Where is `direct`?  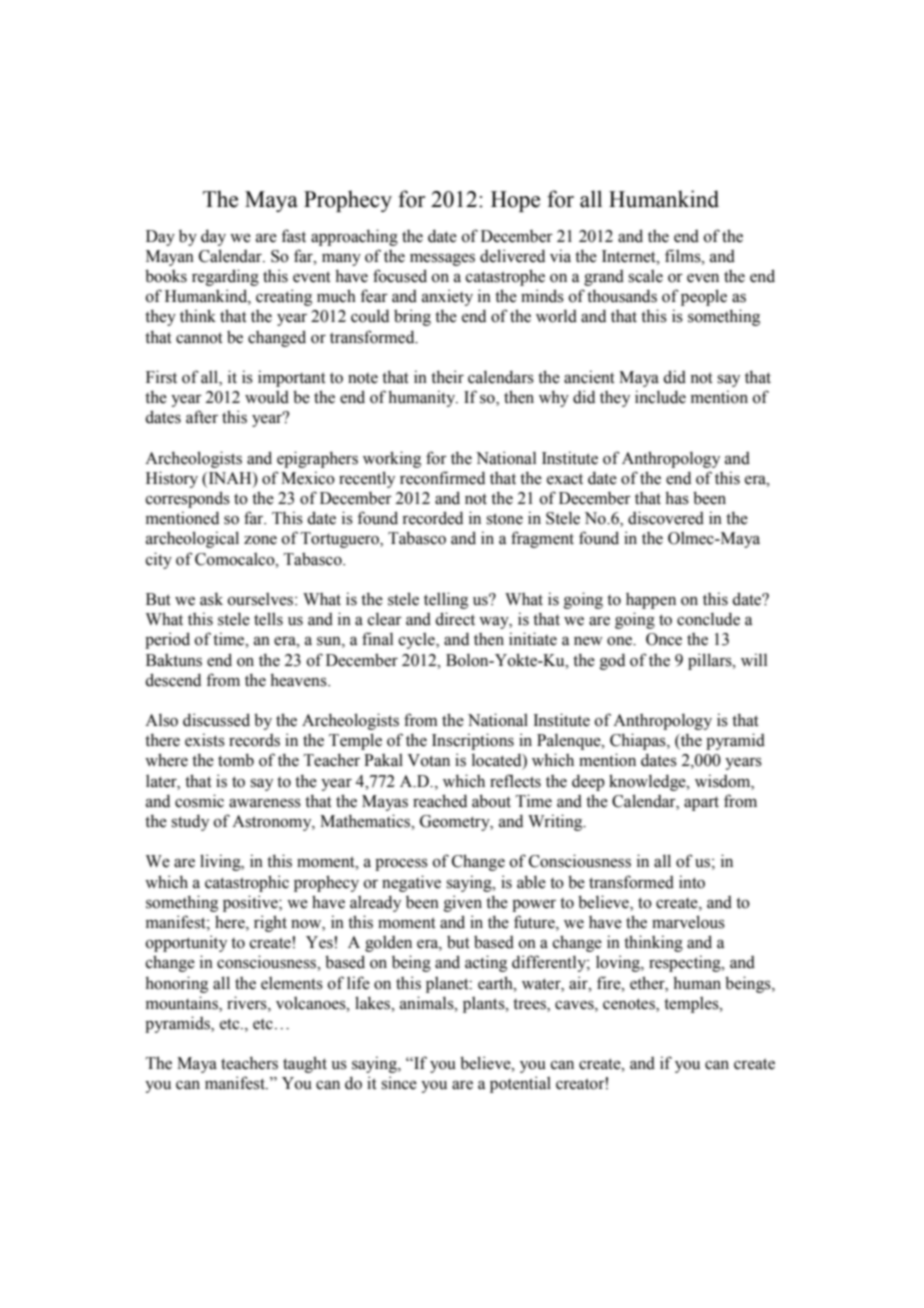
direct is located at coordinates (455, 619).
